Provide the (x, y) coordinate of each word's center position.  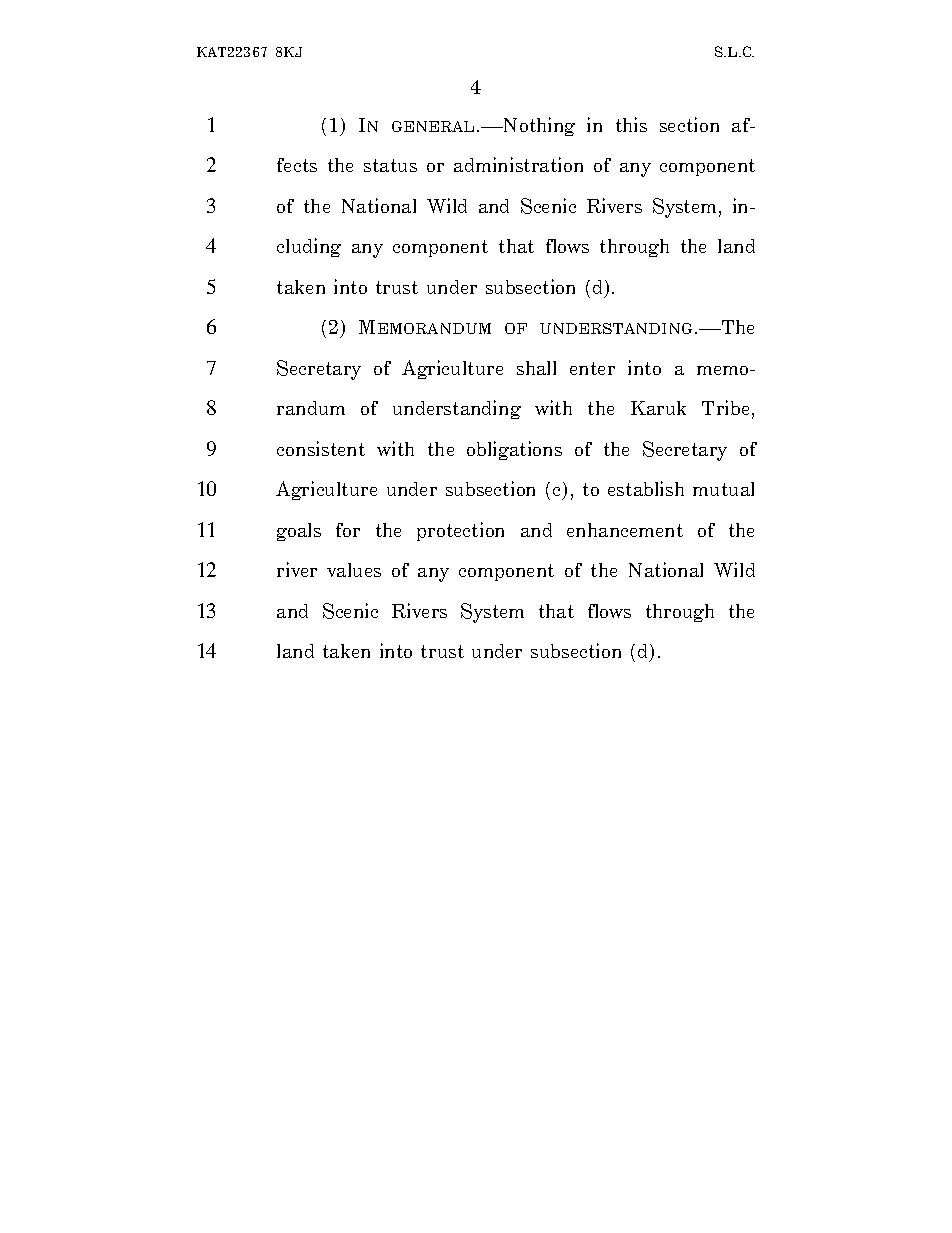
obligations (514, 450)
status (390, 165)
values (354, 570)
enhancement (625, 530)
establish (646, 488)
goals (299, 532)
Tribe (725, 407)
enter (592, 368)
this (631, 124)
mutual (723, 489)
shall (536, 368)
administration (518, 164)
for (348, 530)
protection (460, 531)
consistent (321, 448)
